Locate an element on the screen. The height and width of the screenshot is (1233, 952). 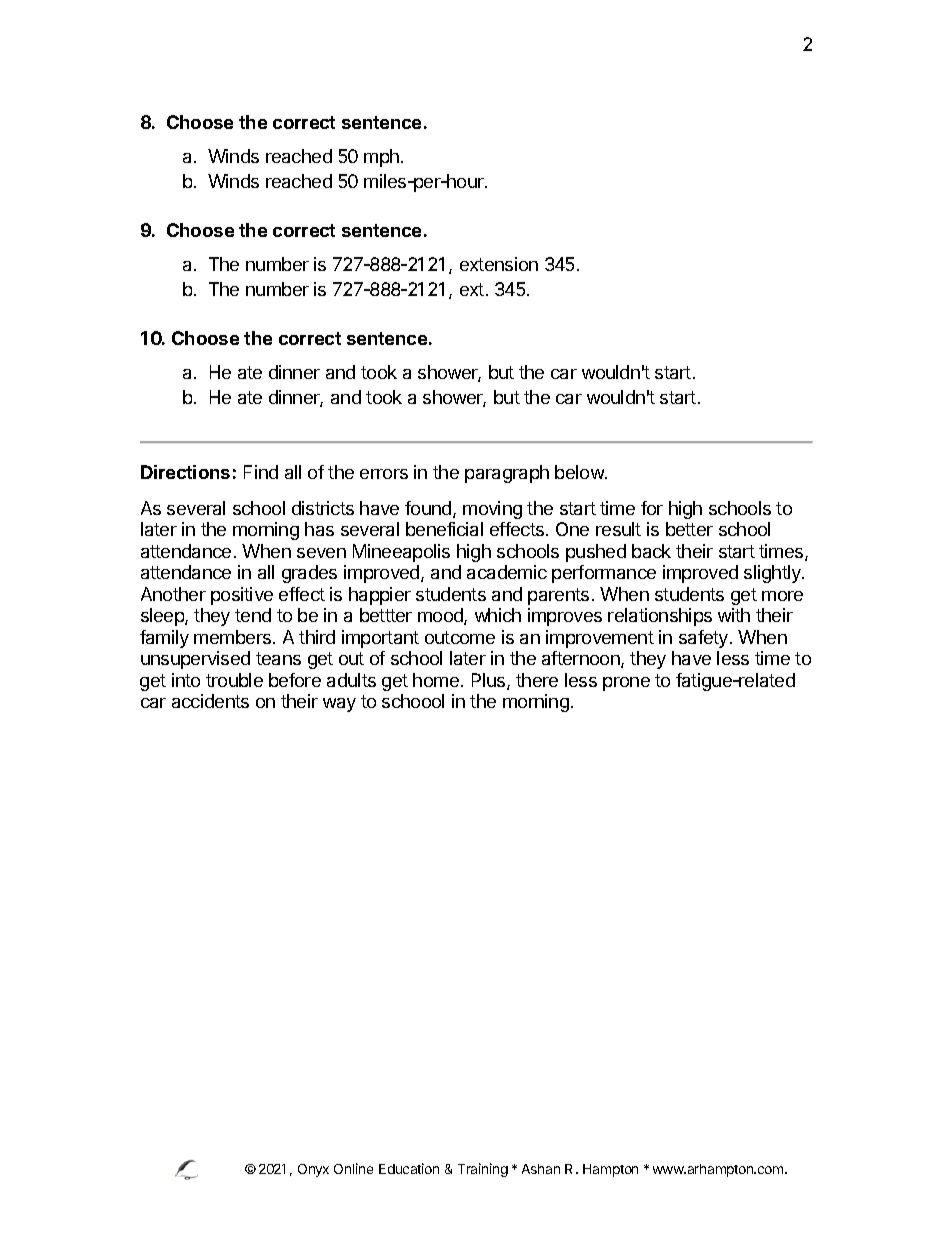
Plus is located at coordinates (490, 681).
